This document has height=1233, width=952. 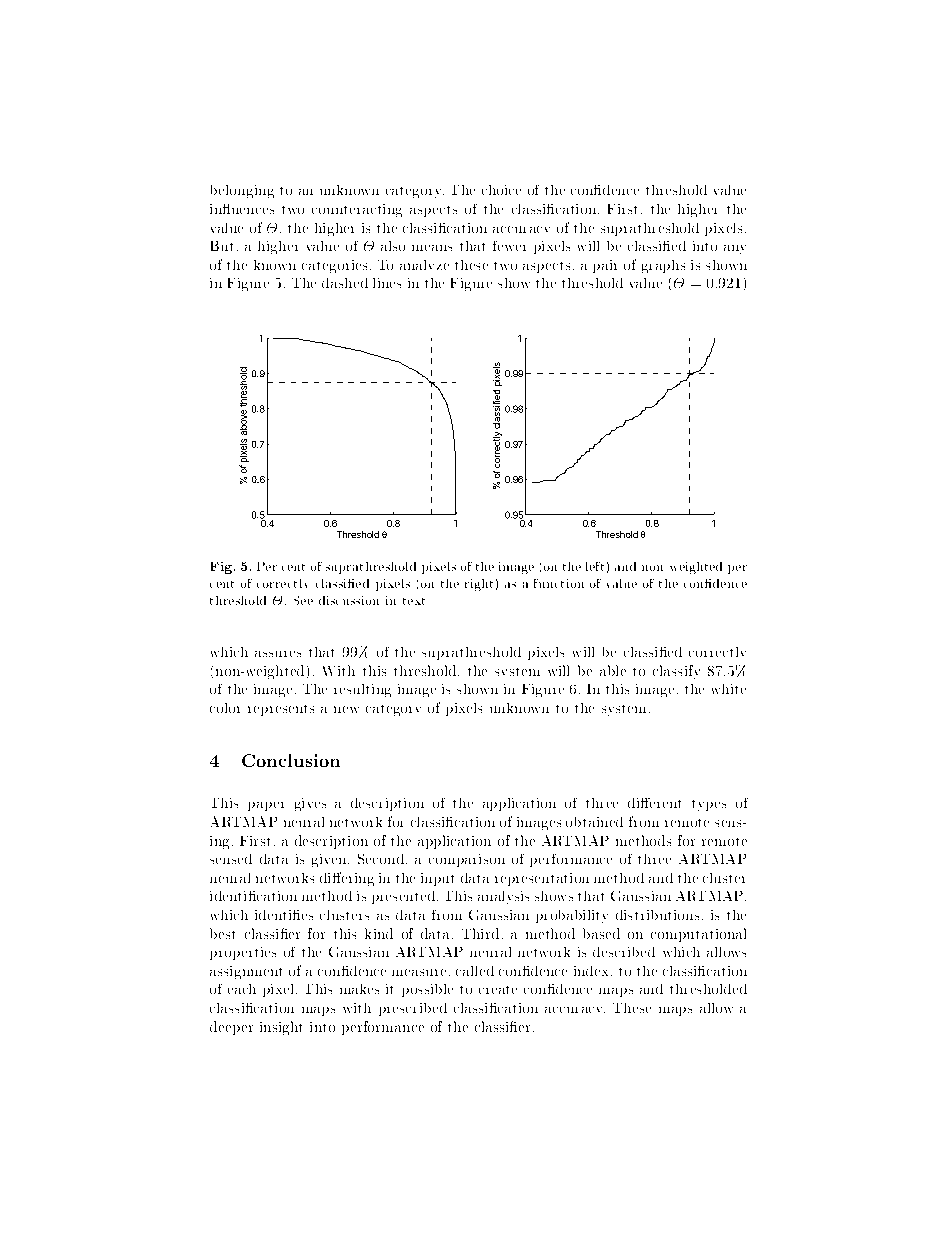 What do you see at coordinates (281, 1028) in the document?
I see `insight` at bounding box center [281, 1028].
